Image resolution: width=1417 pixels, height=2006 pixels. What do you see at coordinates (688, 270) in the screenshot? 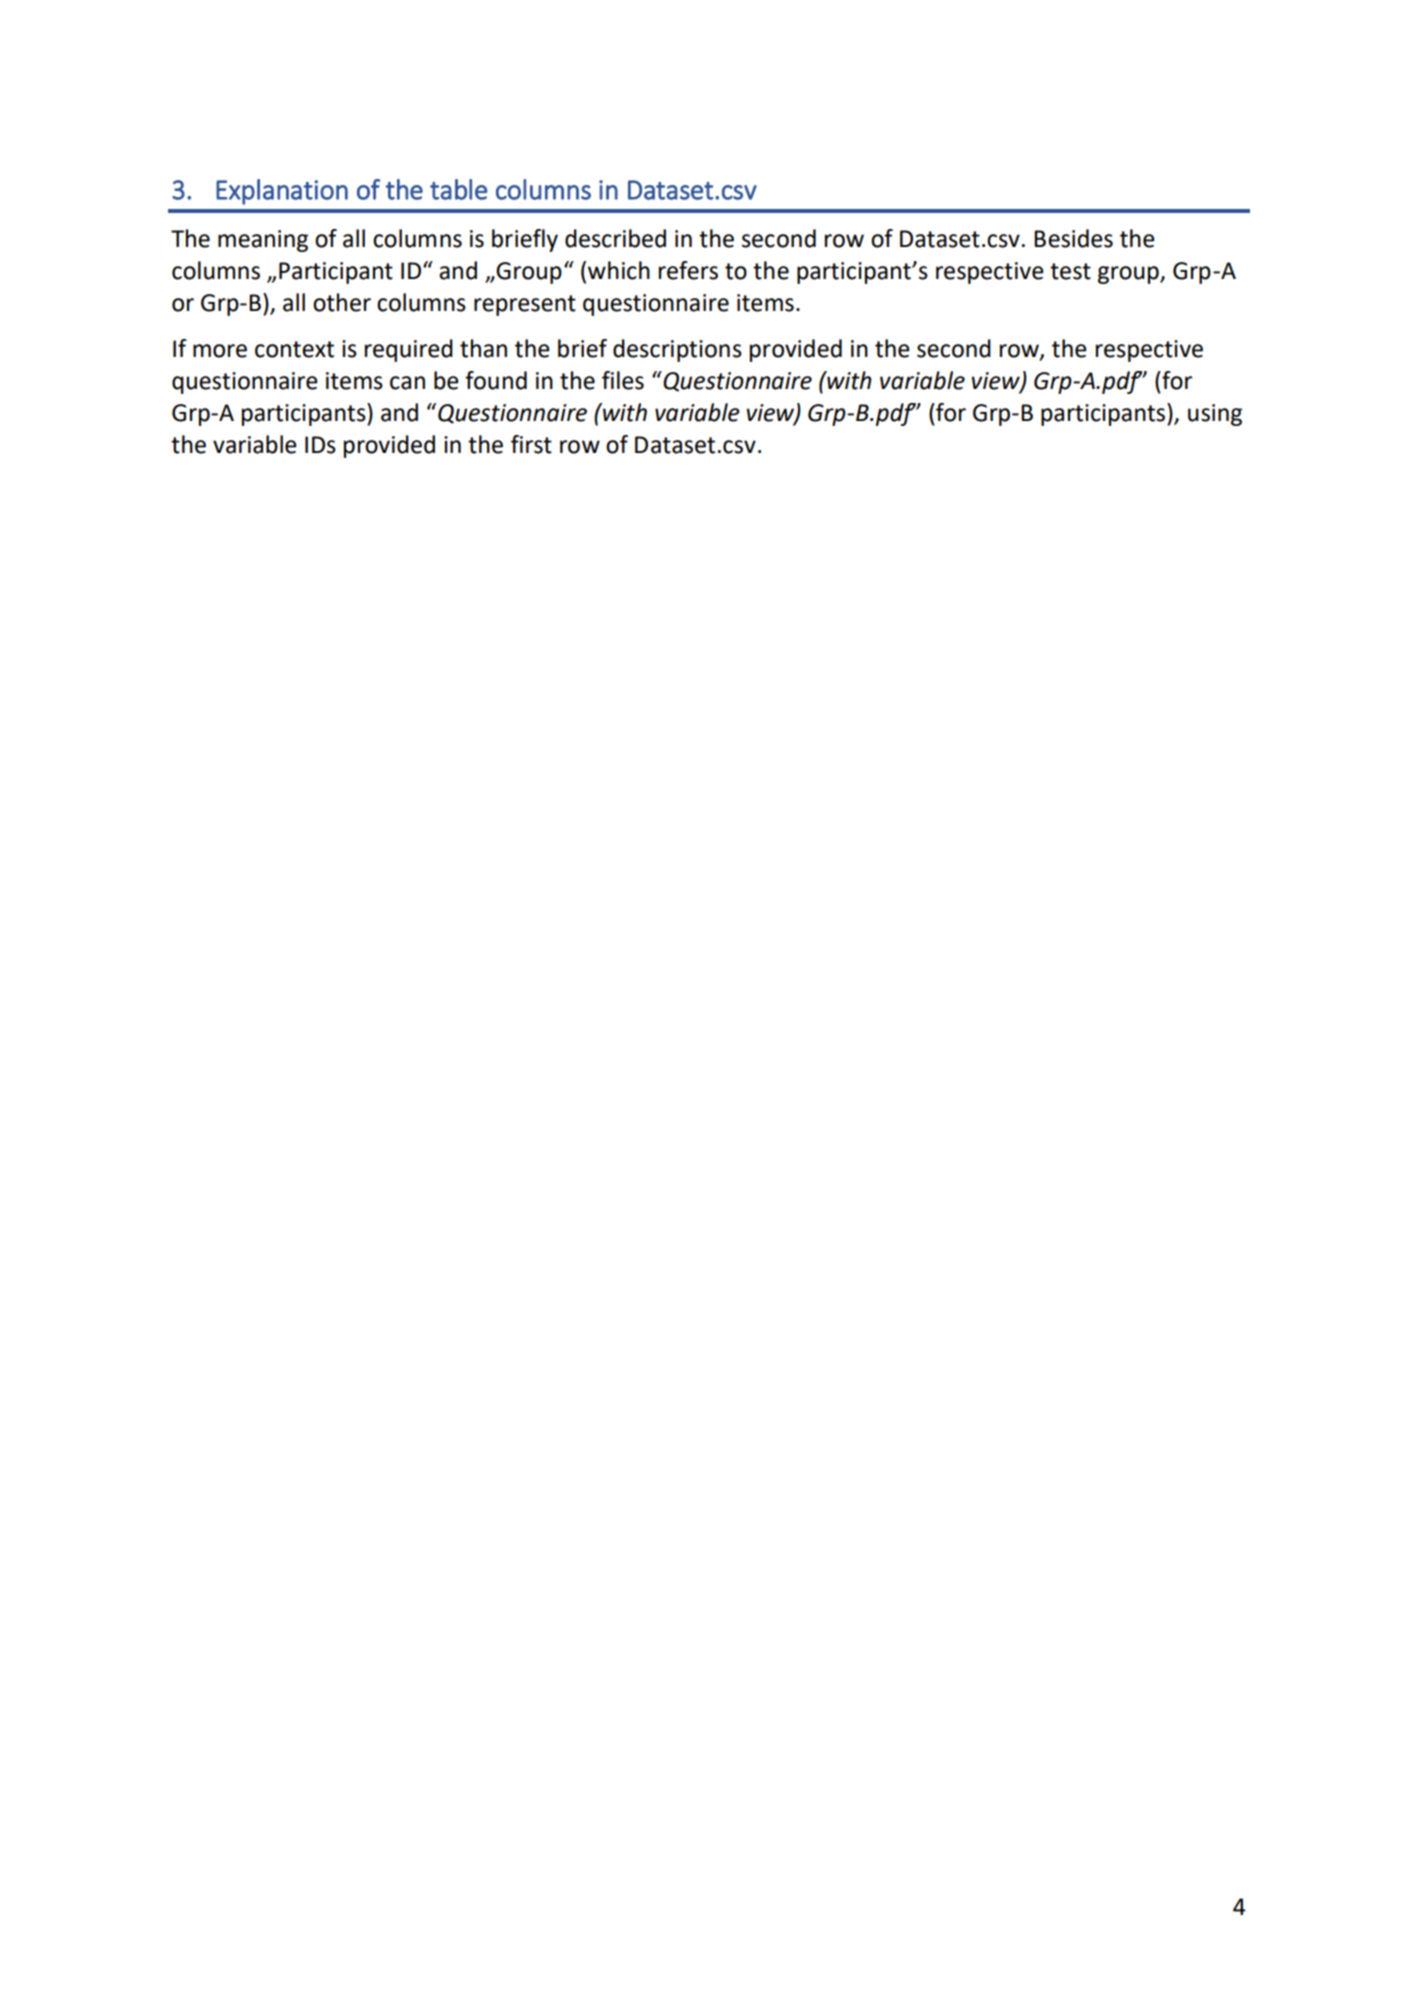
I see `refers` at bounding box center [688, 270].
